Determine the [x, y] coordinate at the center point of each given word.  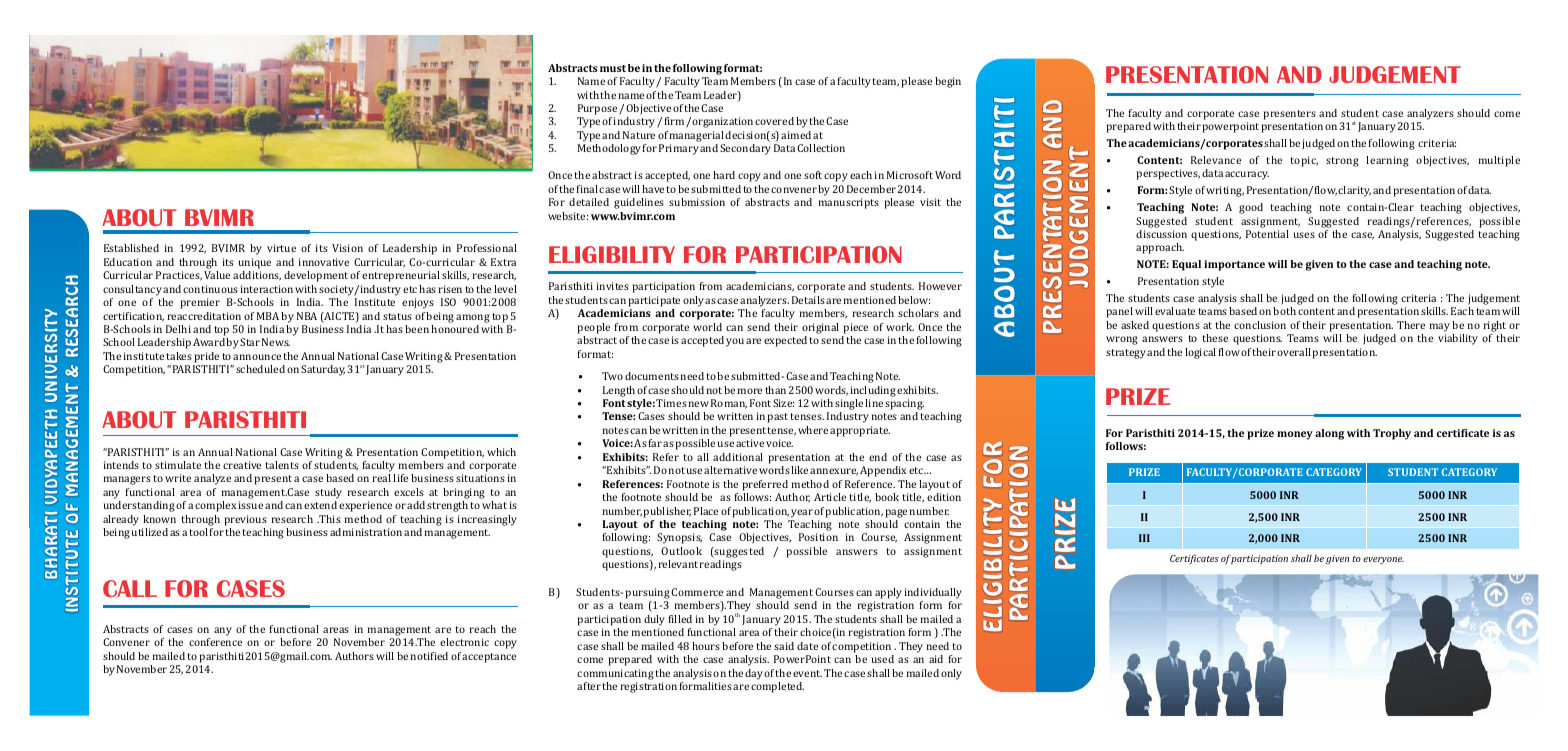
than [775, 390]
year [802, 513]
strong [1342, 162]
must [613, 68]
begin [948, 82]
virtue [281, 248]
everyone [1383, 560]
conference [215, 642]
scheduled [260, 369]
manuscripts [849, 203]
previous [245, 520]
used [882, 659]
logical [1200, 353]
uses [1304, 235]
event [807, 673]
